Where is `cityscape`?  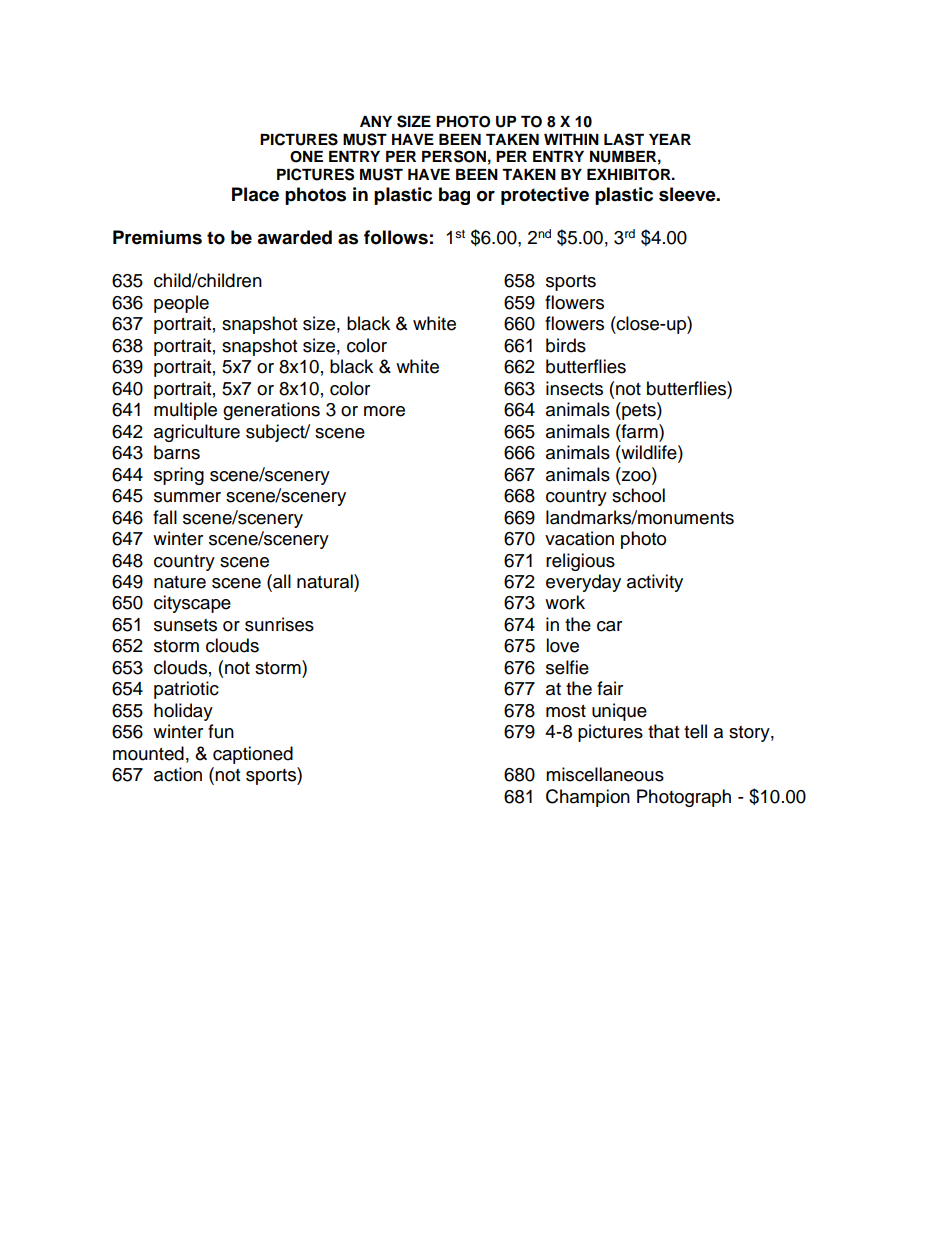
cityscape is located at coordinates (192, 604).
